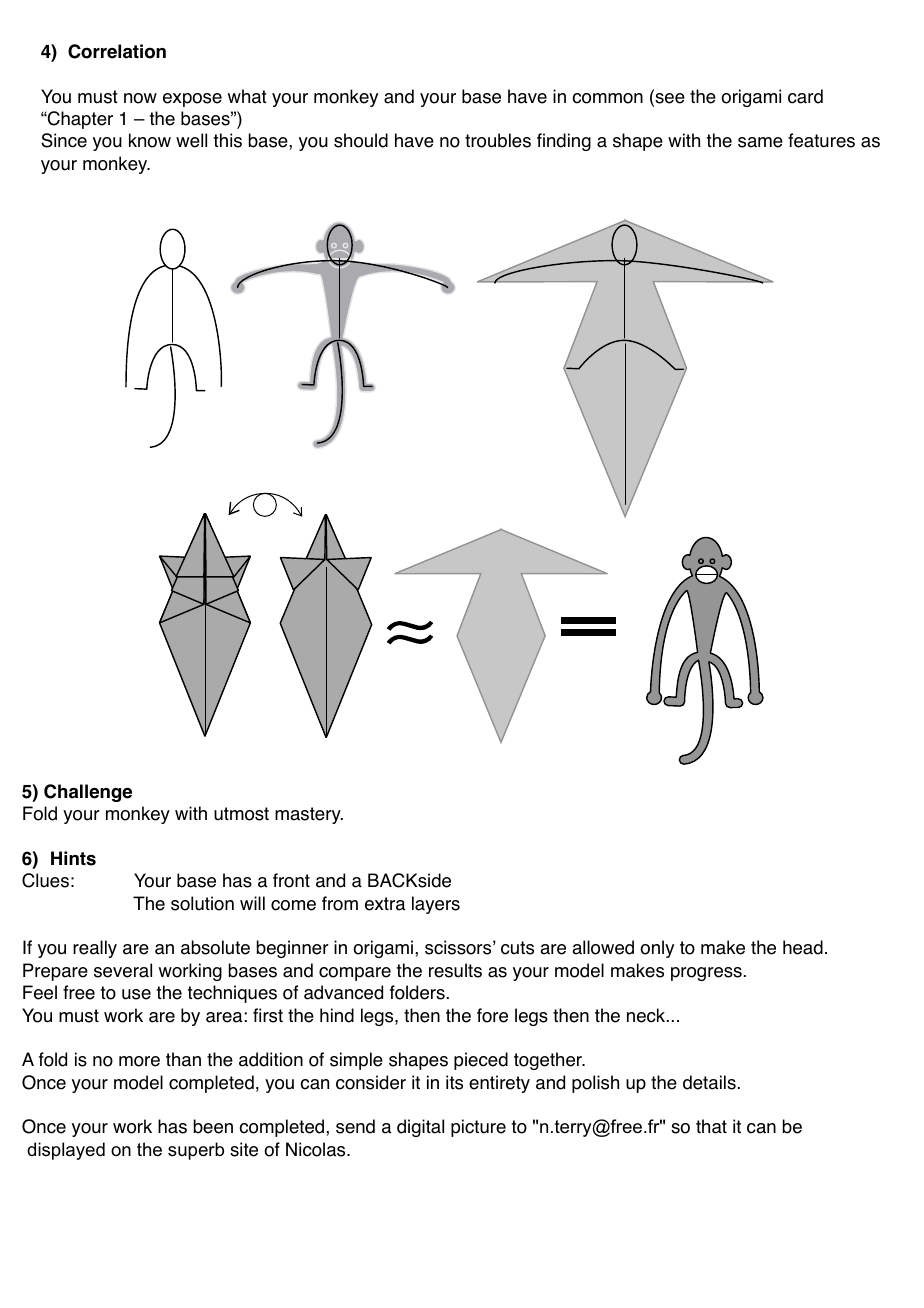 This screenshot has height=1308, width=924. Describe the element at coordinates (803, 947) in the screenshot. I see `head` at that location.
